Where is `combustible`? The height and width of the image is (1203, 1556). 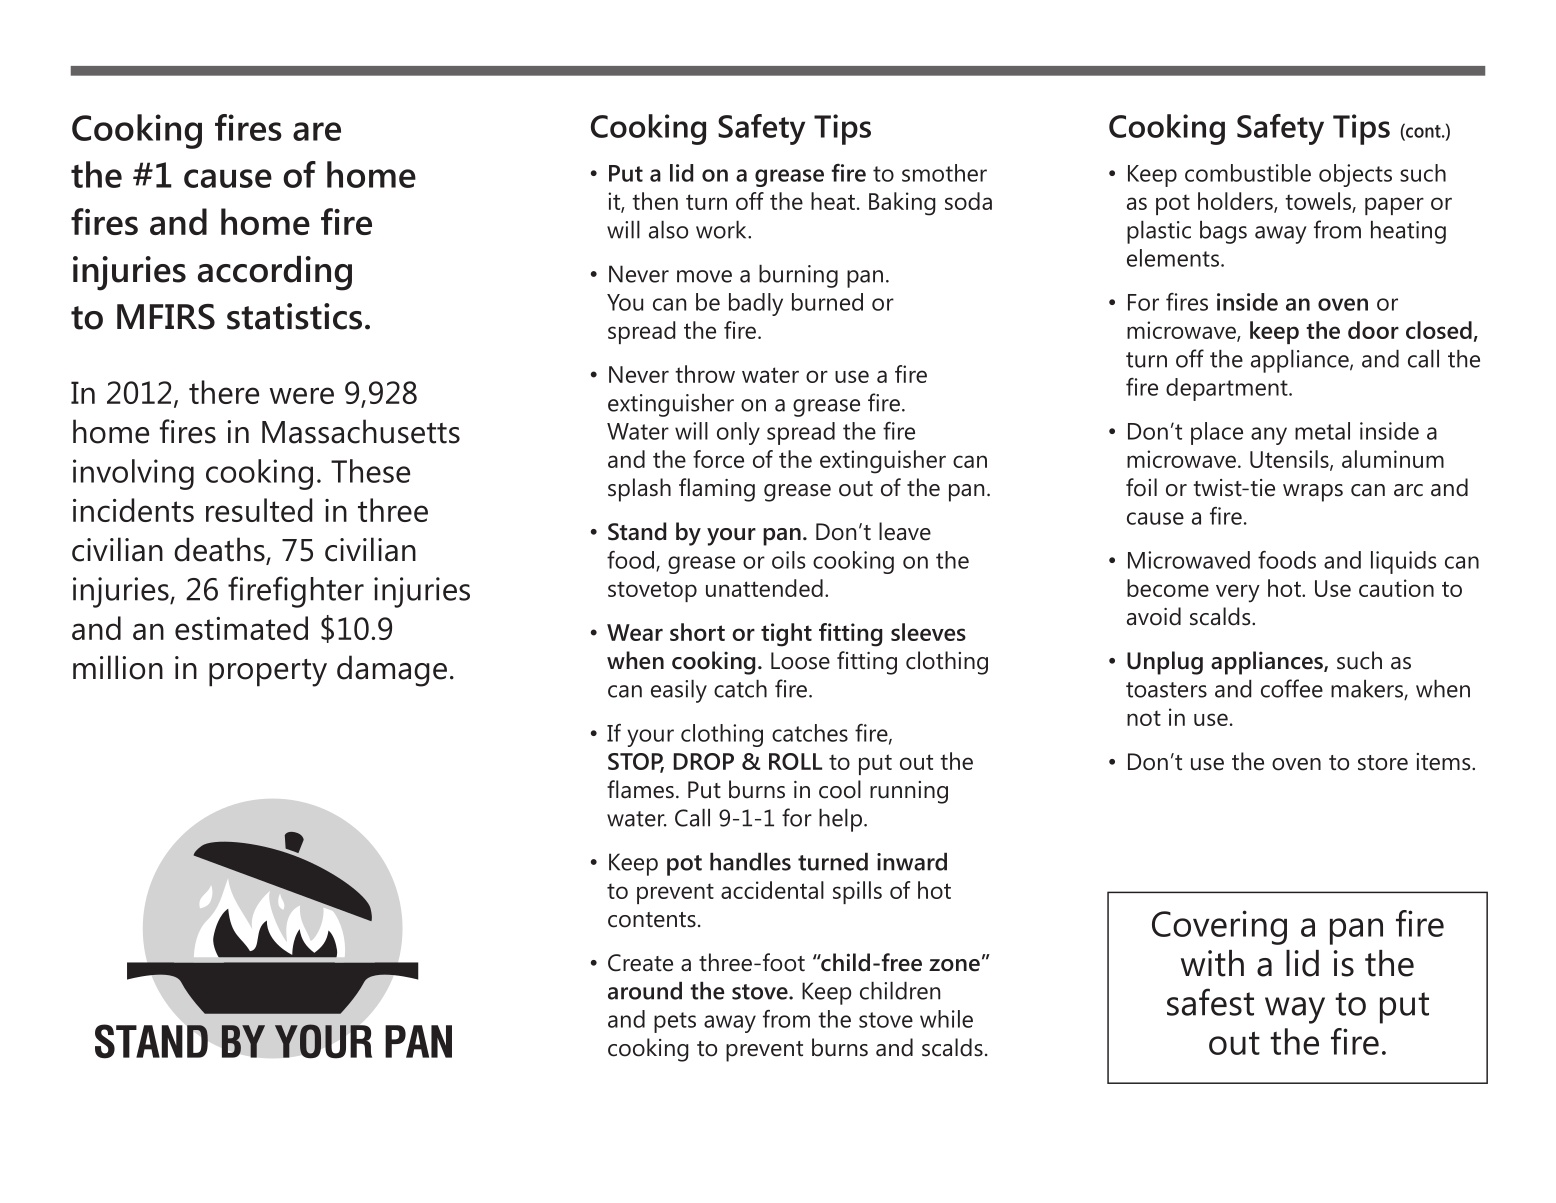
combustible is located at coordinates (1248, 173).
